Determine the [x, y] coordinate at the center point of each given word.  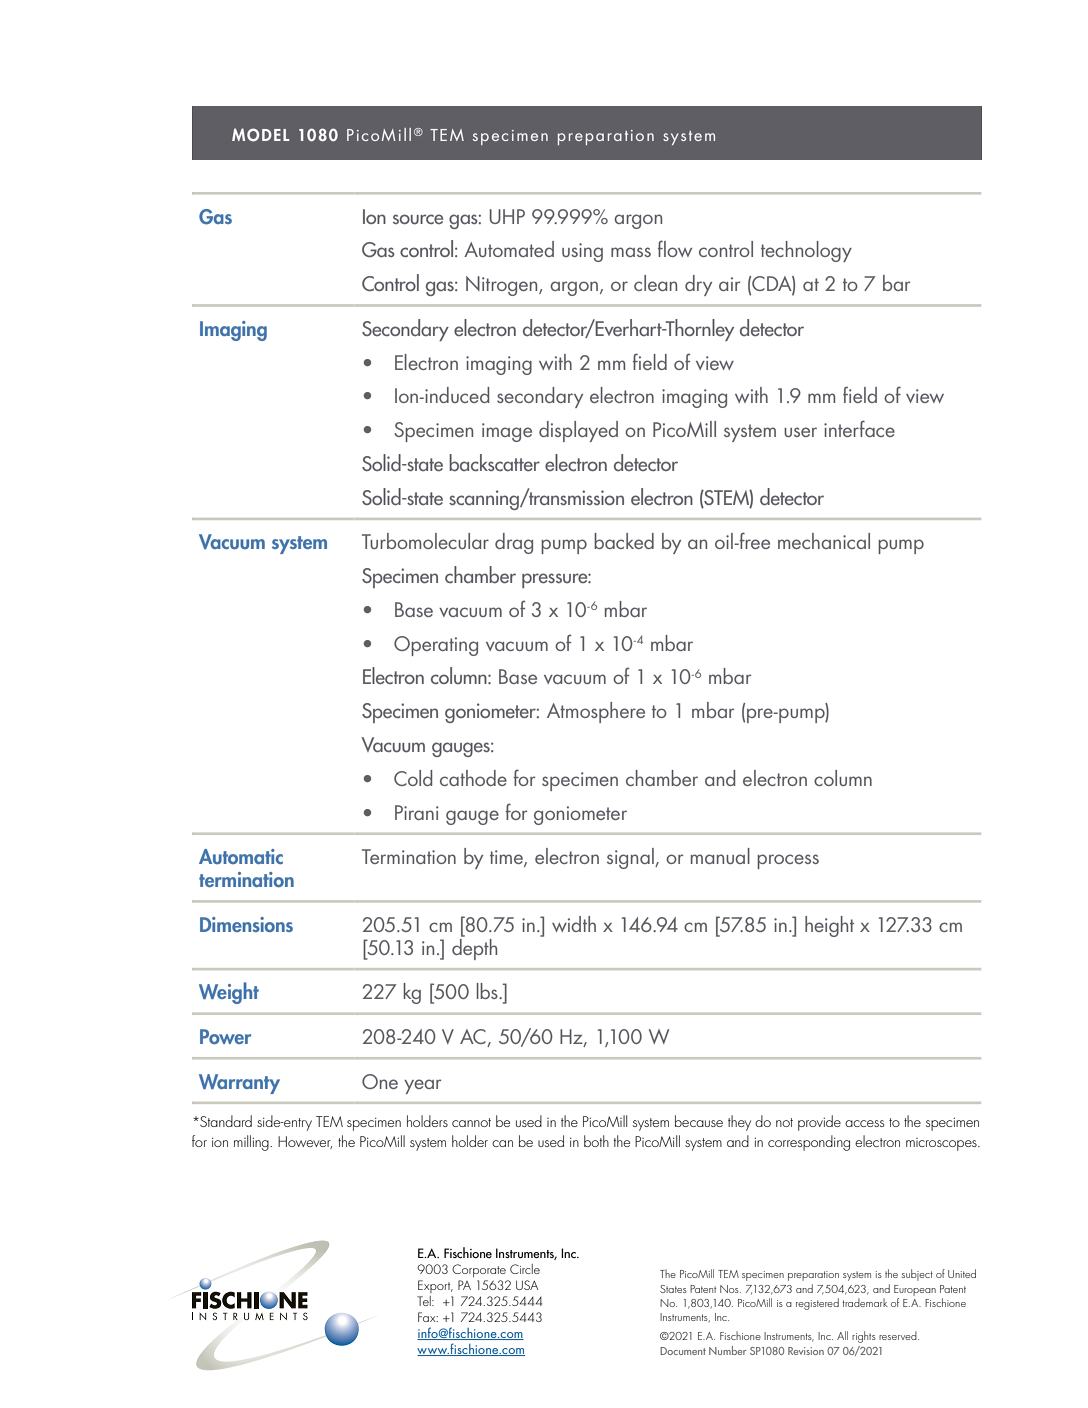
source [418, 219]
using [582, 252]
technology [806, 251]
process [788, 861]
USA [527, 1285]
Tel [425, 1301]
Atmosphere [596, 712]
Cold [413, 778]
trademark [865, 1302]
